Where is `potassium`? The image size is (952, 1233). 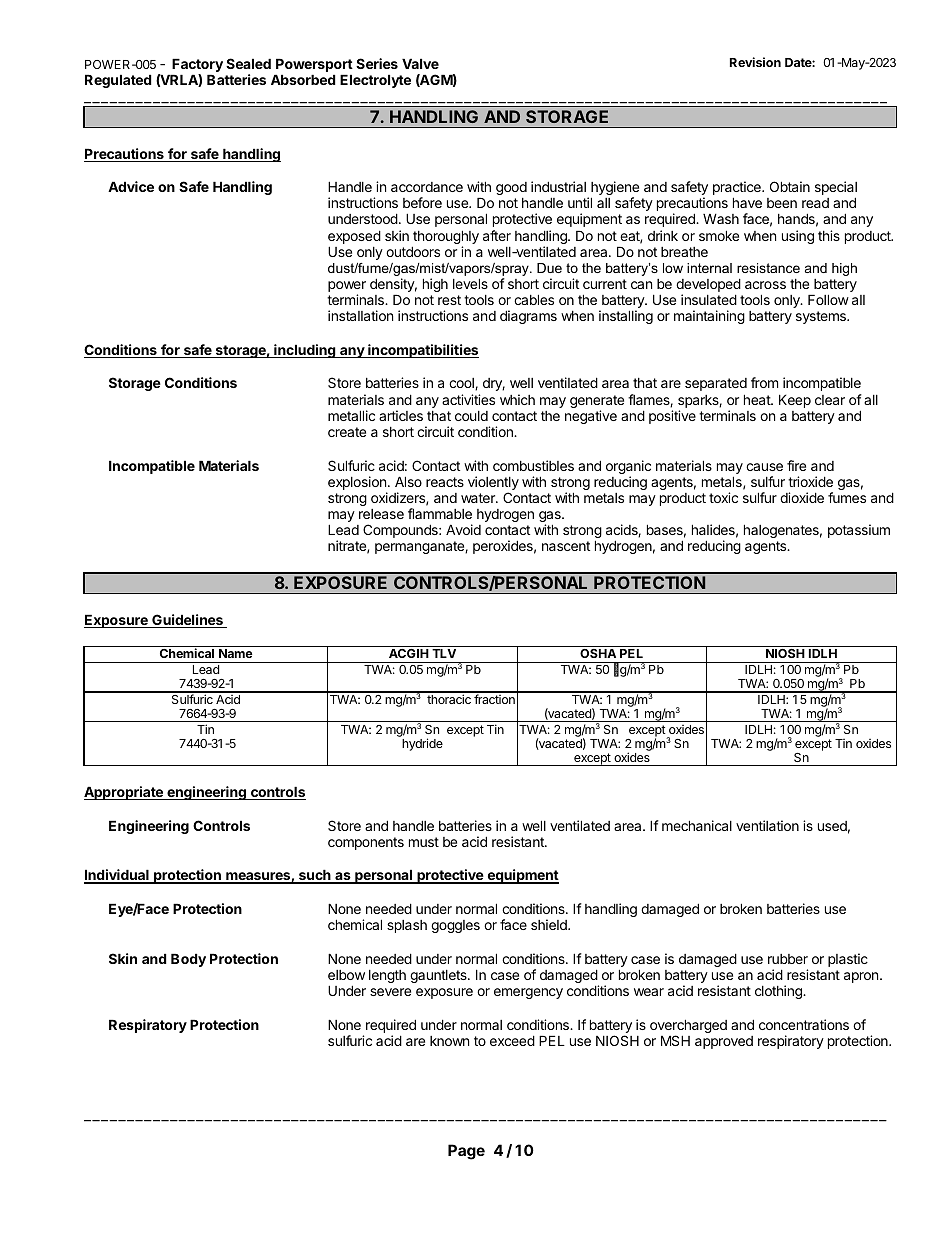 potassium is located at coordinates (859, 531).
